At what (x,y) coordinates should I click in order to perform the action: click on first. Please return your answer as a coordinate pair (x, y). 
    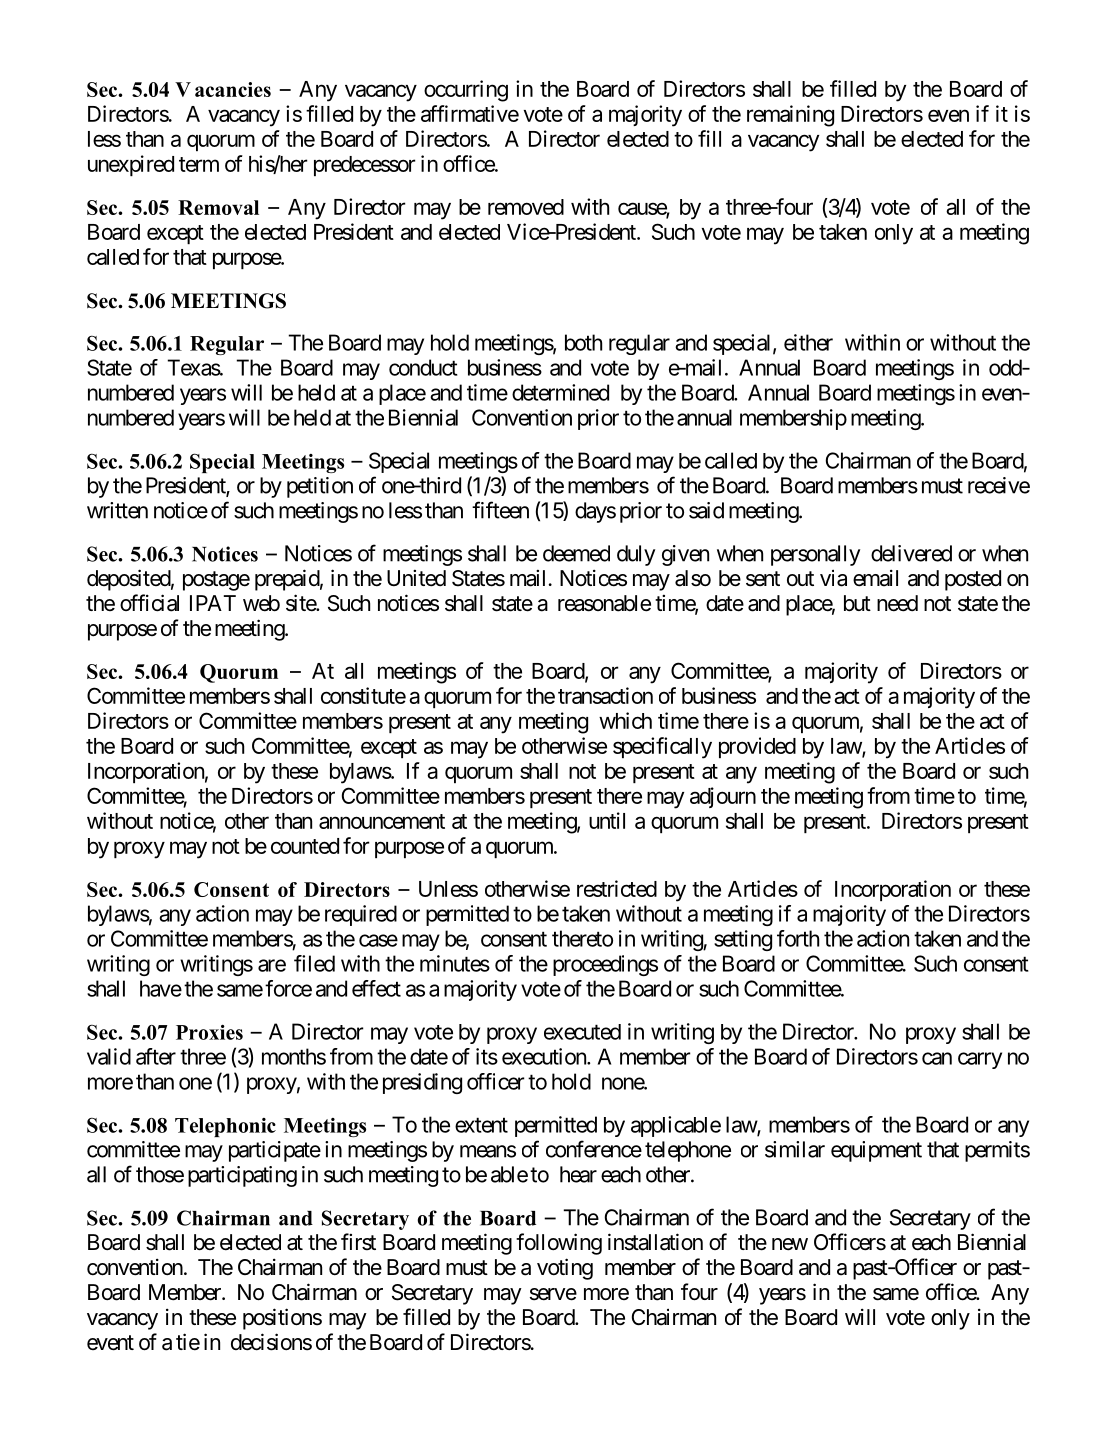
    Looking at the image, I should click on (358, 1242).
